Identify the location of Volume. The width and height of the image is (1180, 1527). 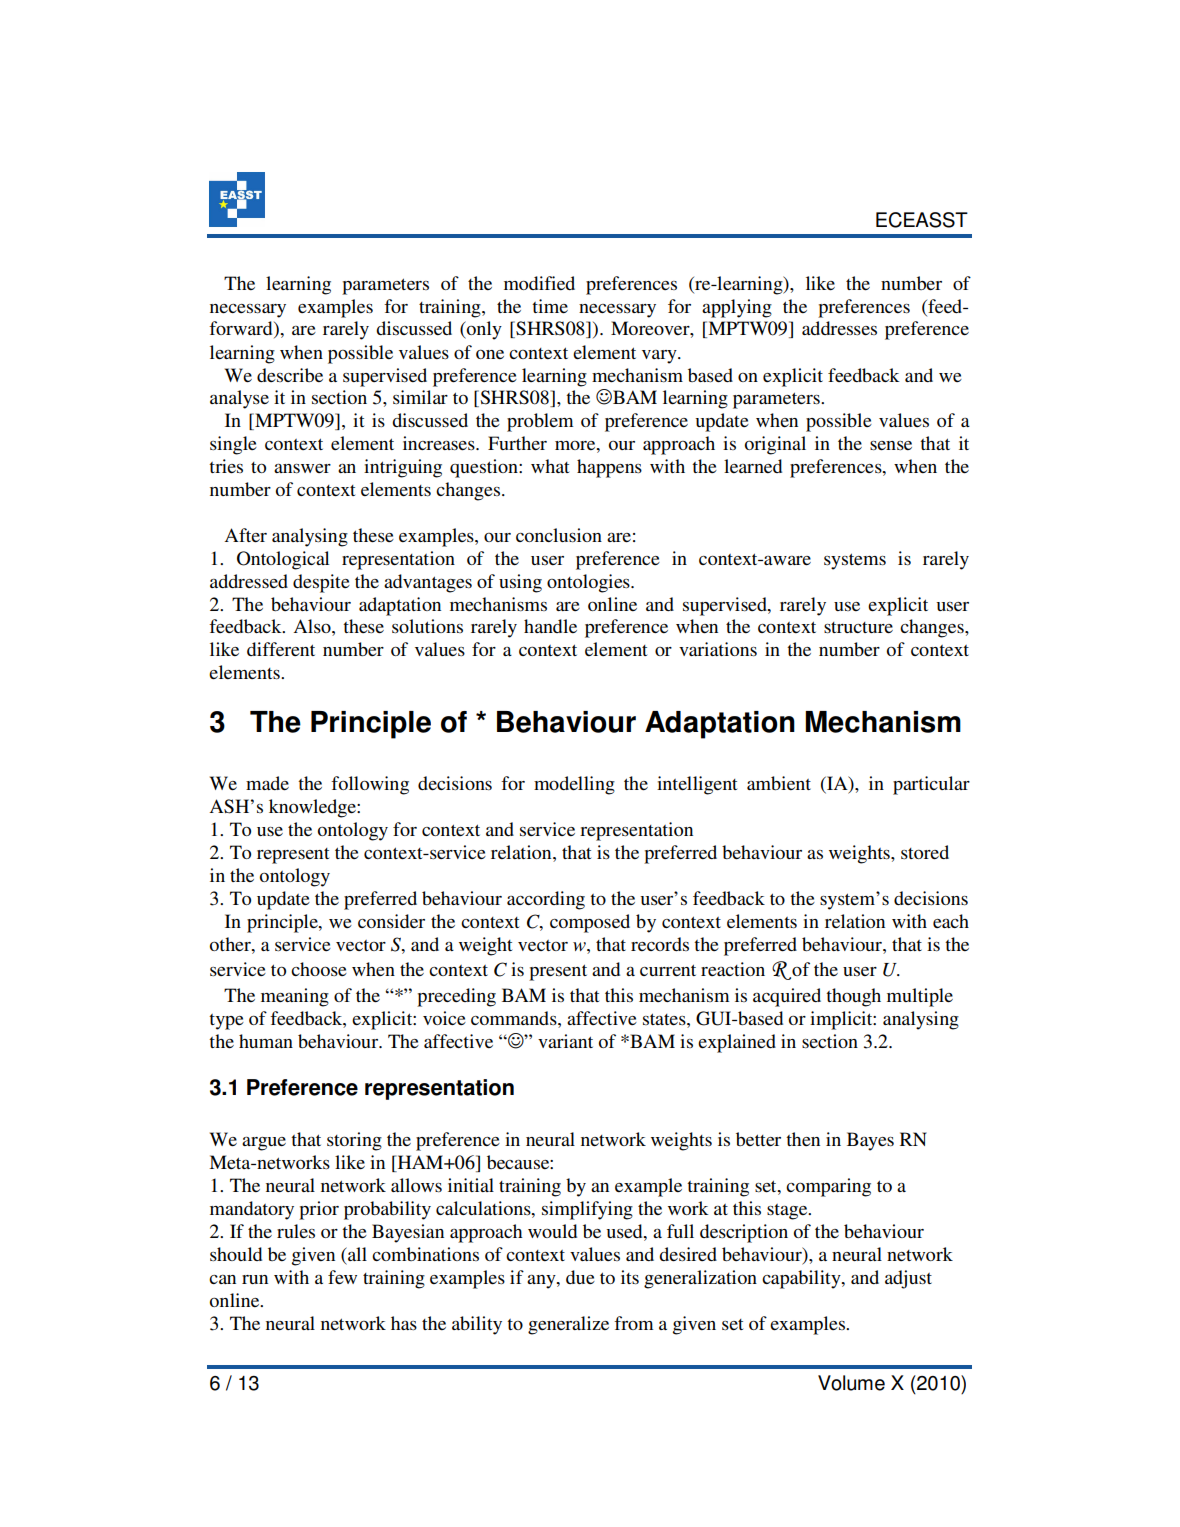
(851, 1383).
